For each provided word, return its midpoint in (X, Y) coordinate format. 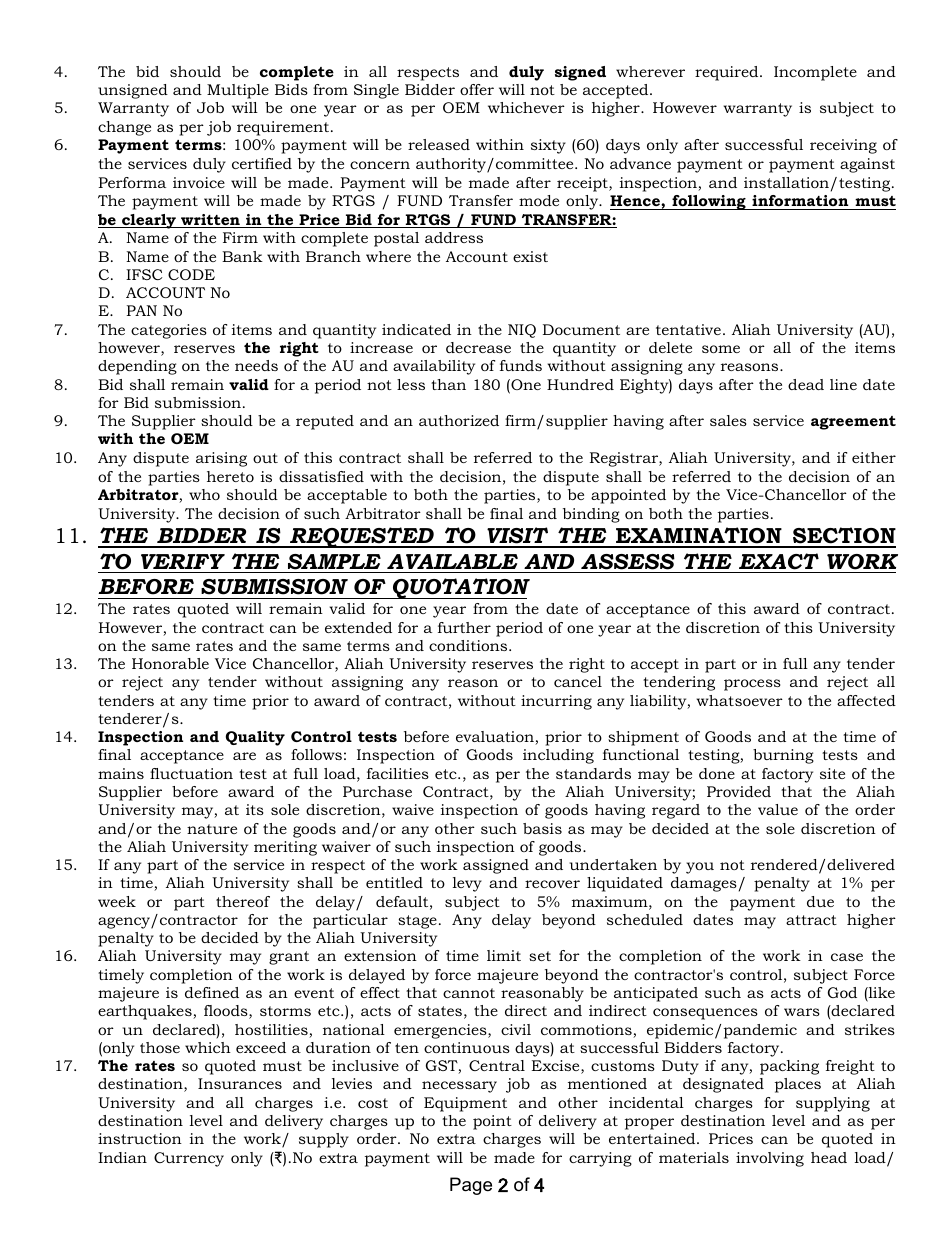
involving (770, 1159)
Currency (189, 1159)
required (728, 73)
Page (471, 1186)
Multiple (238, 91)
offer (477, 89)
